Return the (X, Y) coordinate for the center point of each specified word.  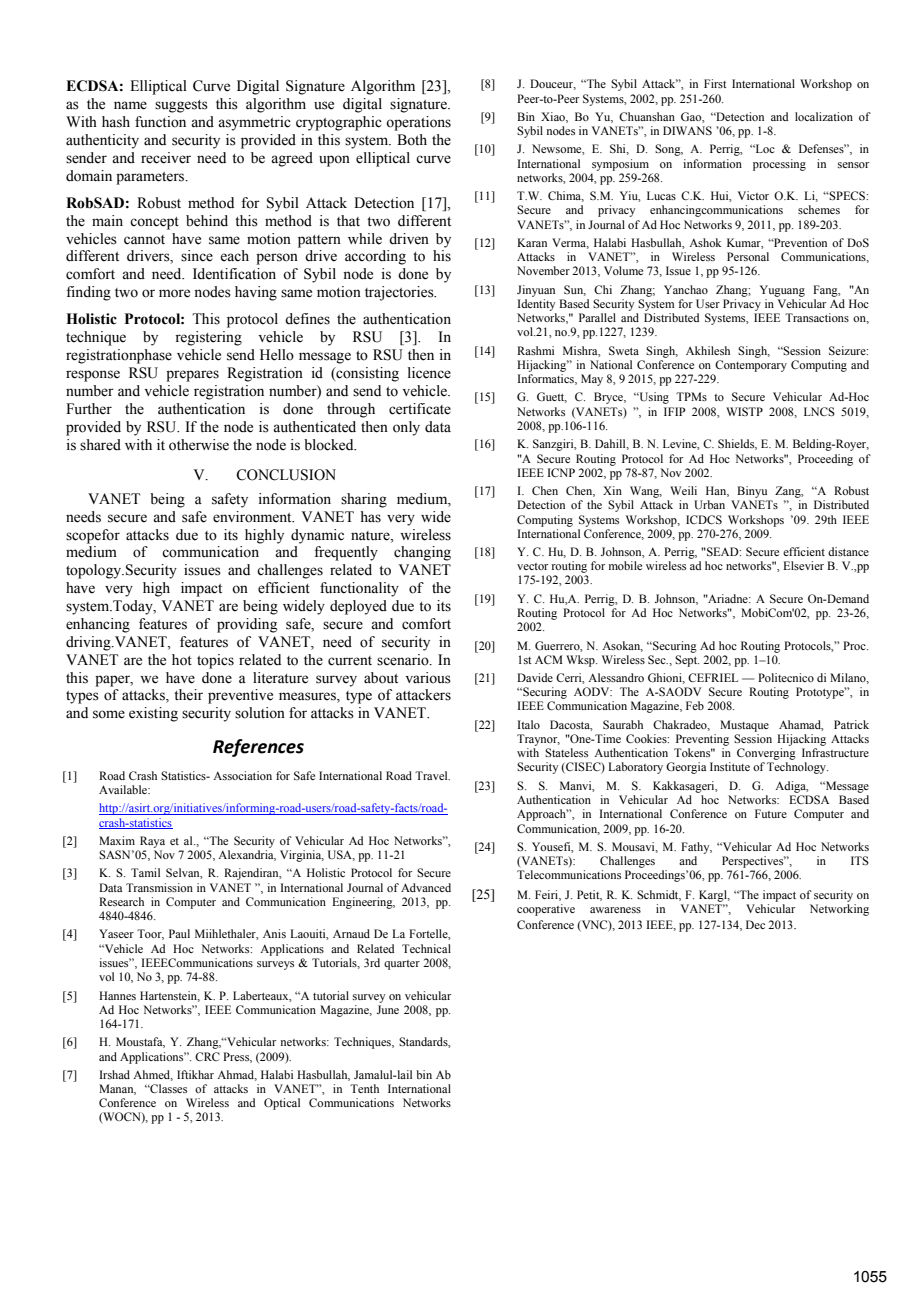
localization (824, 116)
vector (532, 566)
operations (418, 123)
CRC (207, 1056)
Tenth (364, 1088)
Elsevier (803, 565)
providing (247, 625)
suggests (181, 106)
